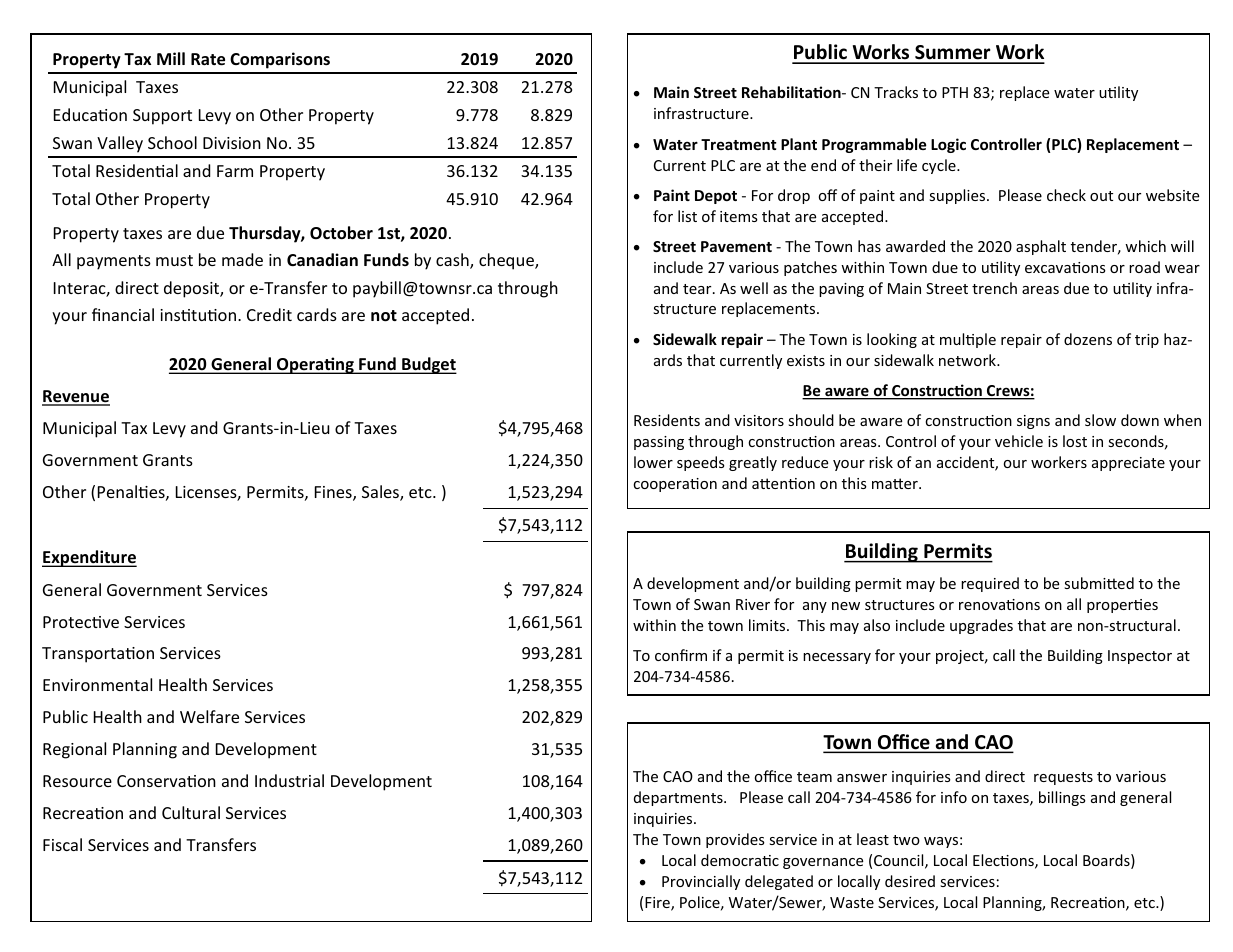  I want to click on Treatment, so click(739, 144).
